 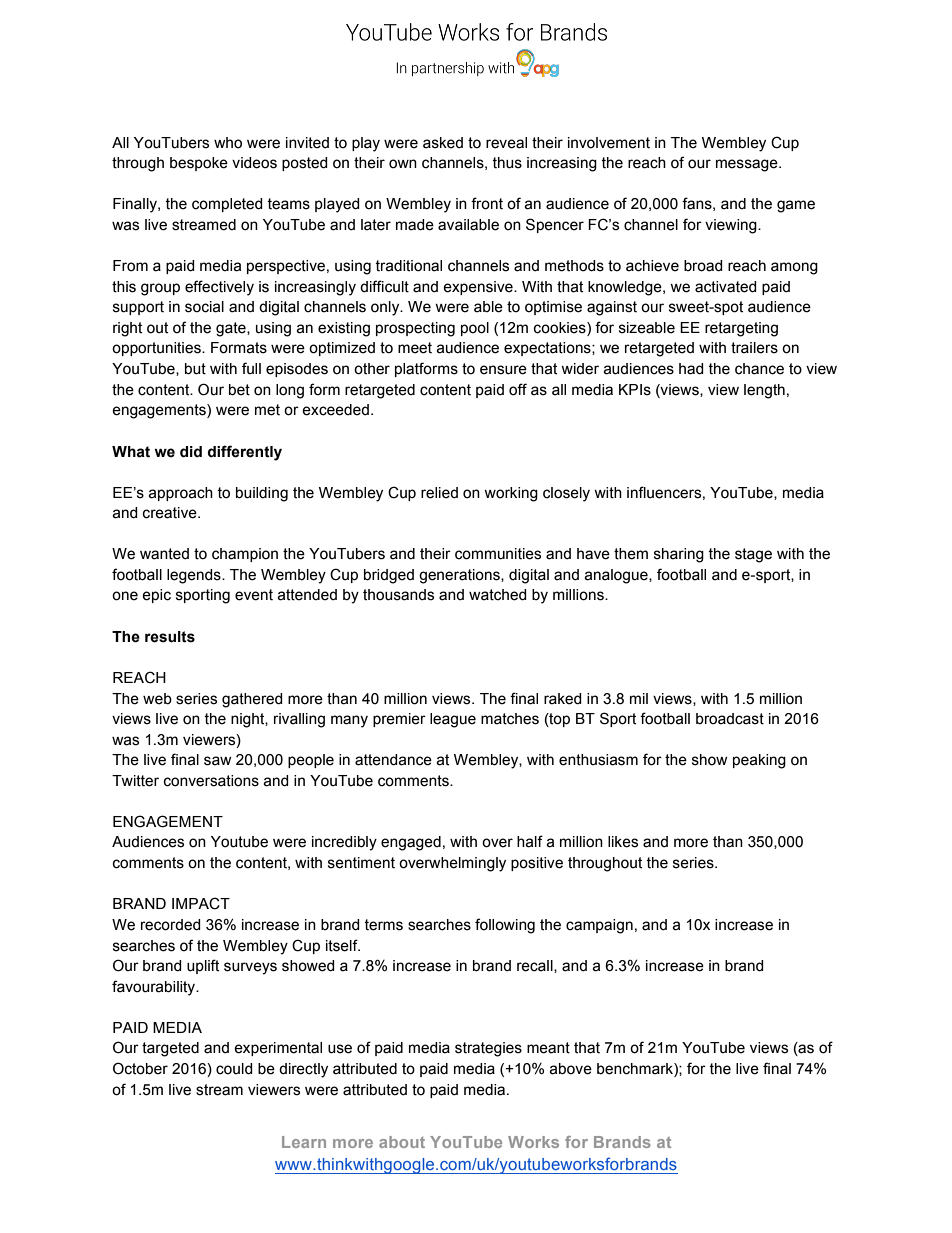 What do you see at coordinates (439, 493) in the image?
I see `relied` at bounding box center [439, 493].
